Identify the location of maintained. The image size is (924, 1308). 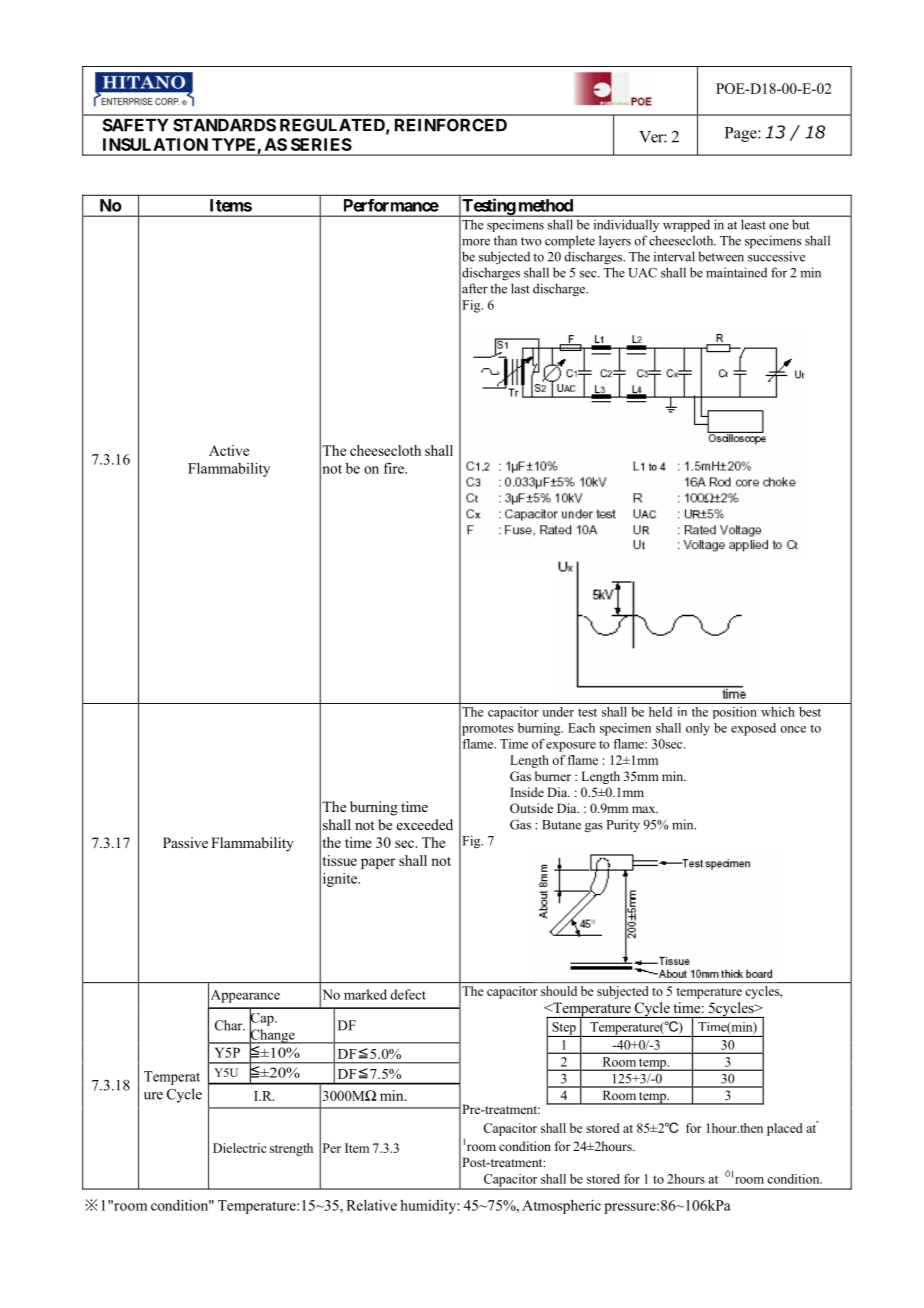
(736, 272).
